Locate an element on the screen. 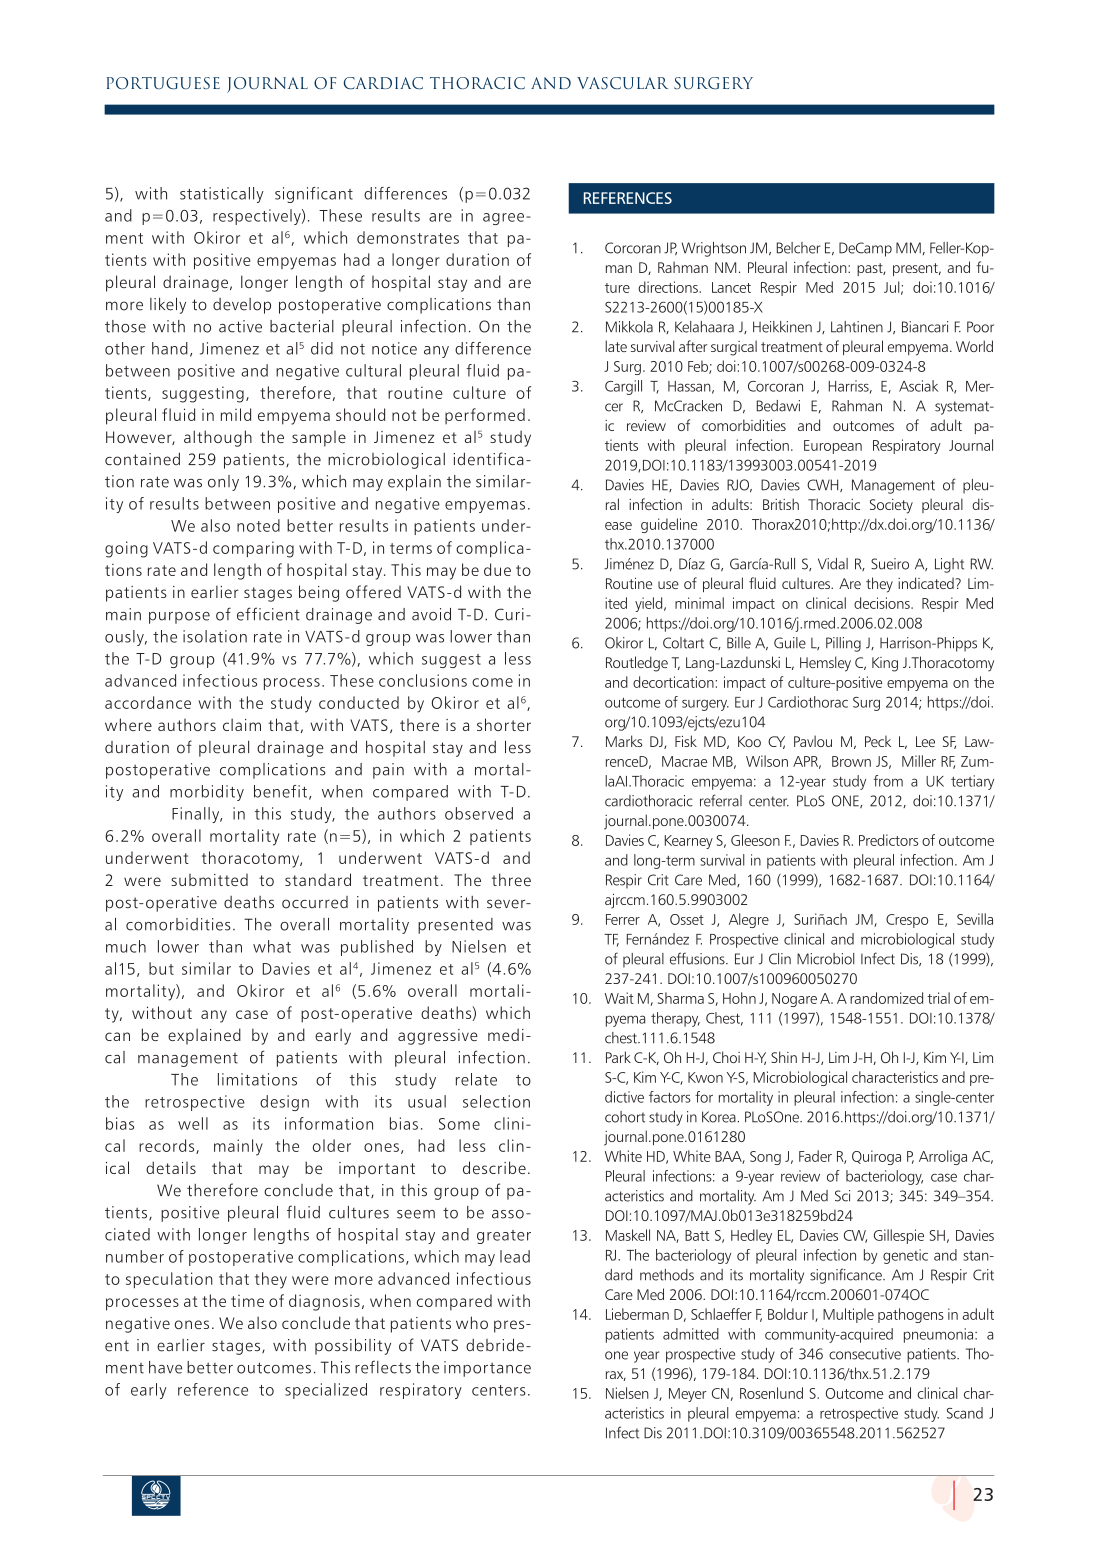  shorter is located at coordinates (504, 724).
